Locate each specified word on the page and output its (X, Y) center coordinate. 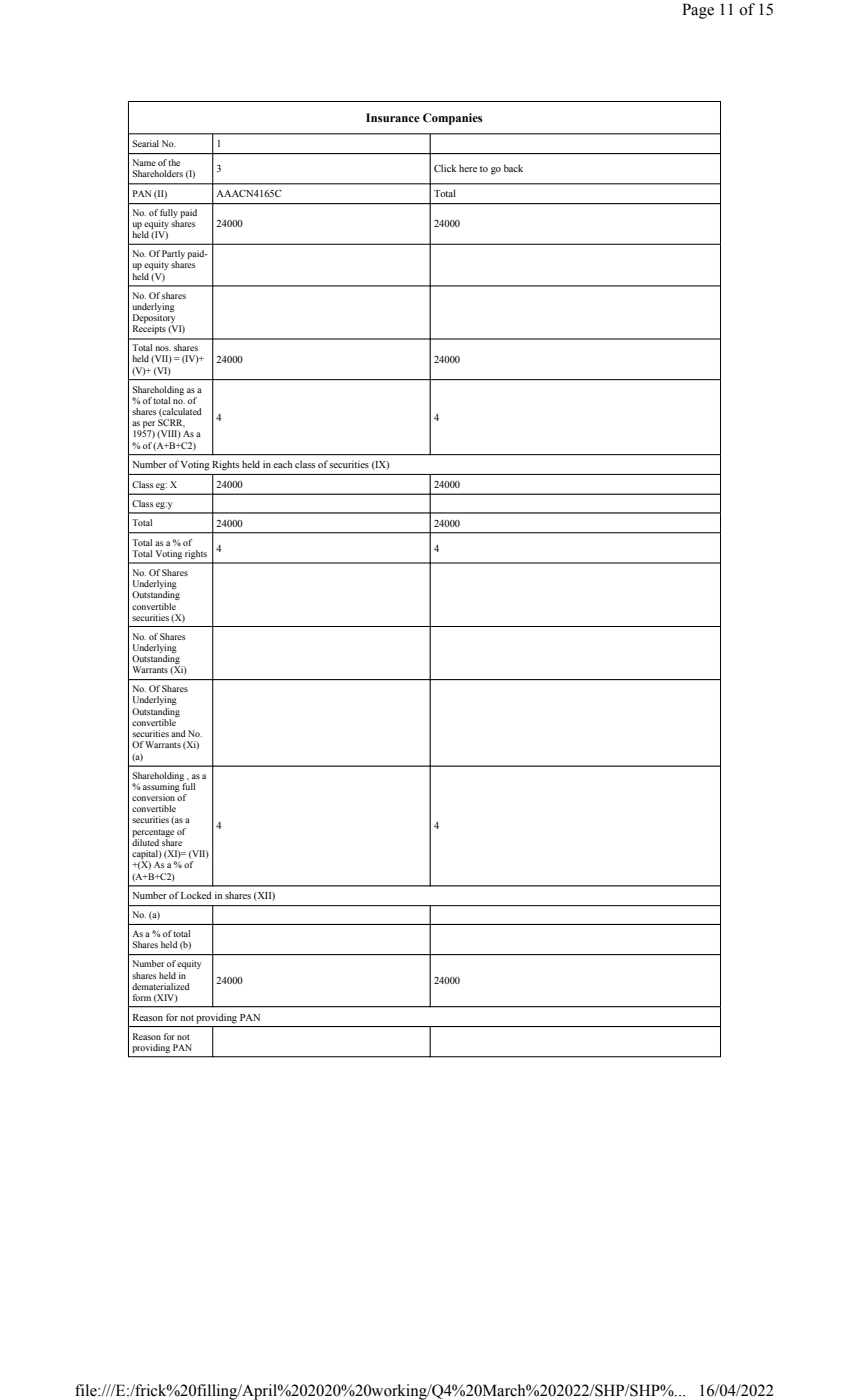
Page (698, 11)
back (513, 168)
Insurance (393, 117)
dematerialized (161, 986)
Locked (196, 895)
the (174, 162)
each (282, 464)
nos (163, 348)
